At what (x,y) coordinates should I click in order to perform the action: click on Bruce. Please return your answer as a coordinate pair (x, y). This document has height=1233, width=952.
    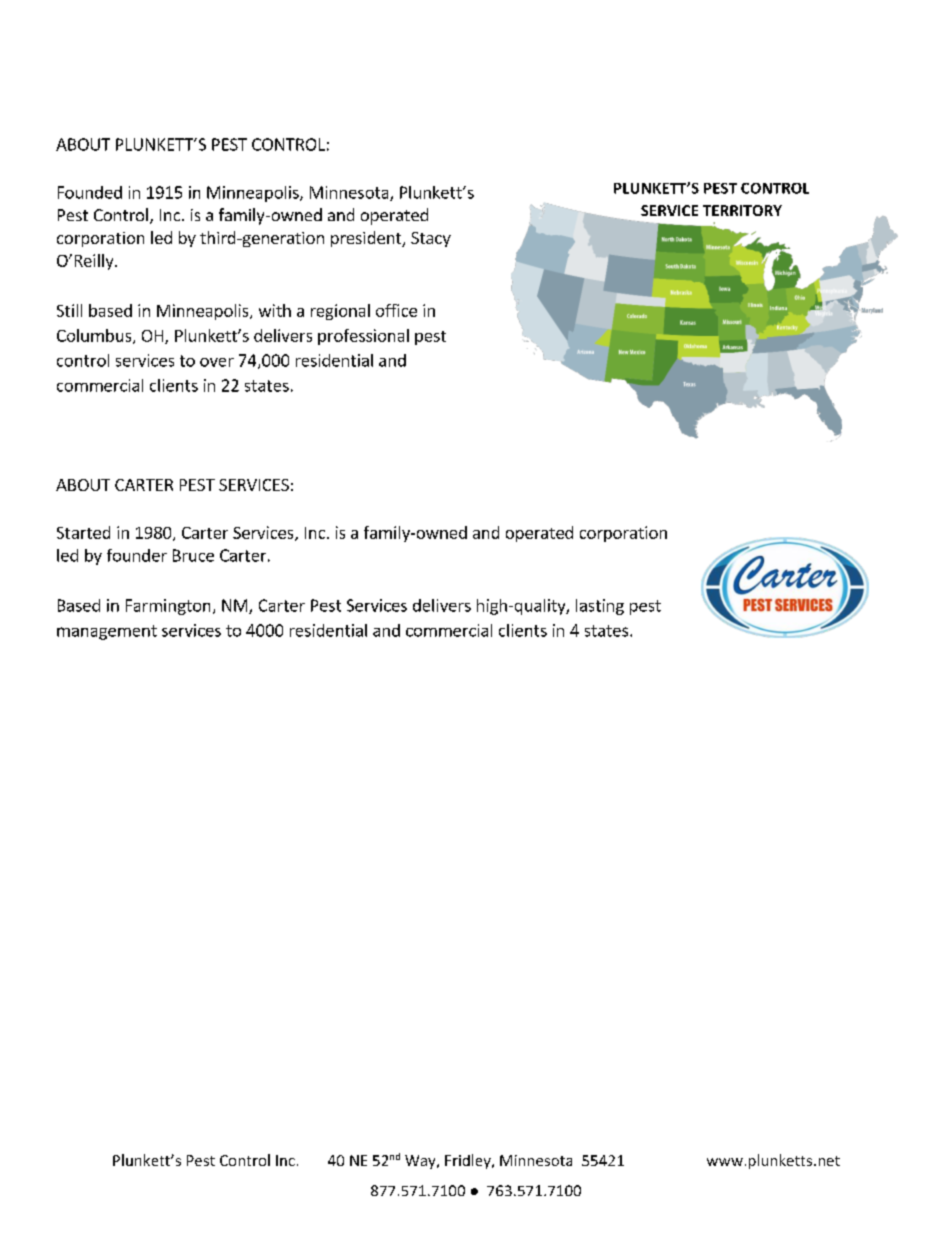
    Looking at the image, I should click on (193, 555).
